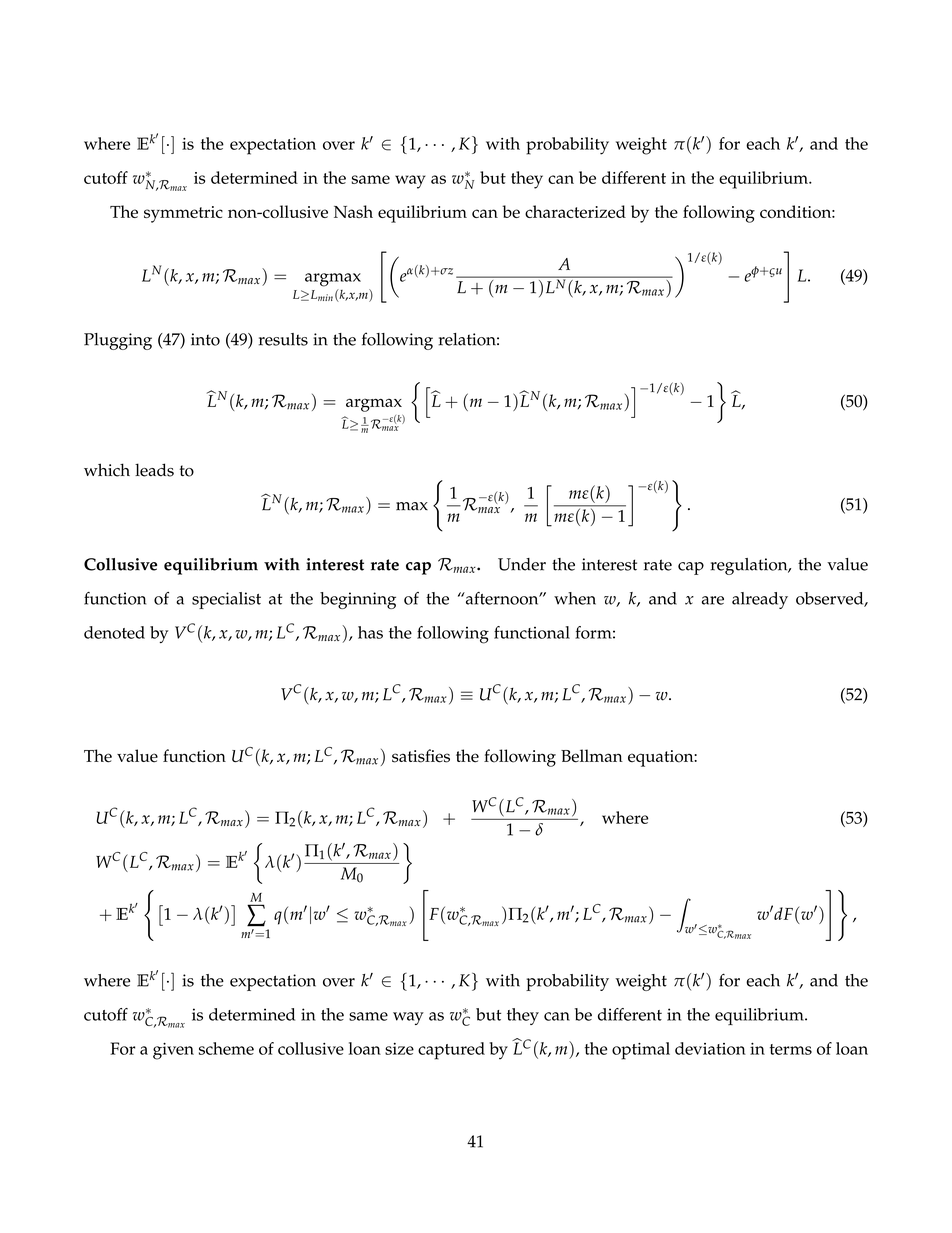 This screenshot has width=952, height=1233. I want to click on captured, so click(451, 1051).
